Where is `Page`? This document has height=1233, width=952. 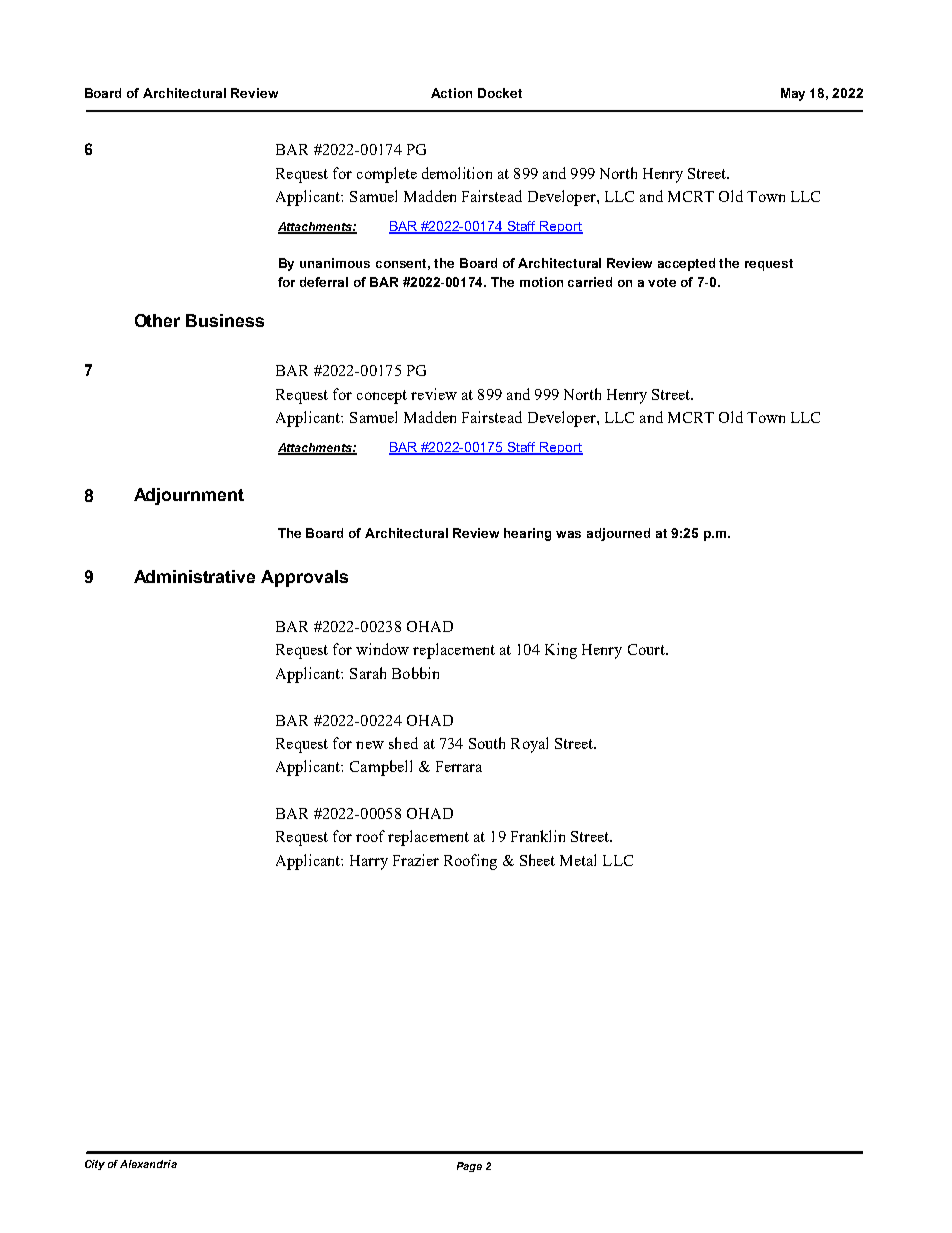
Page is located at coordinates (469, 1167).
